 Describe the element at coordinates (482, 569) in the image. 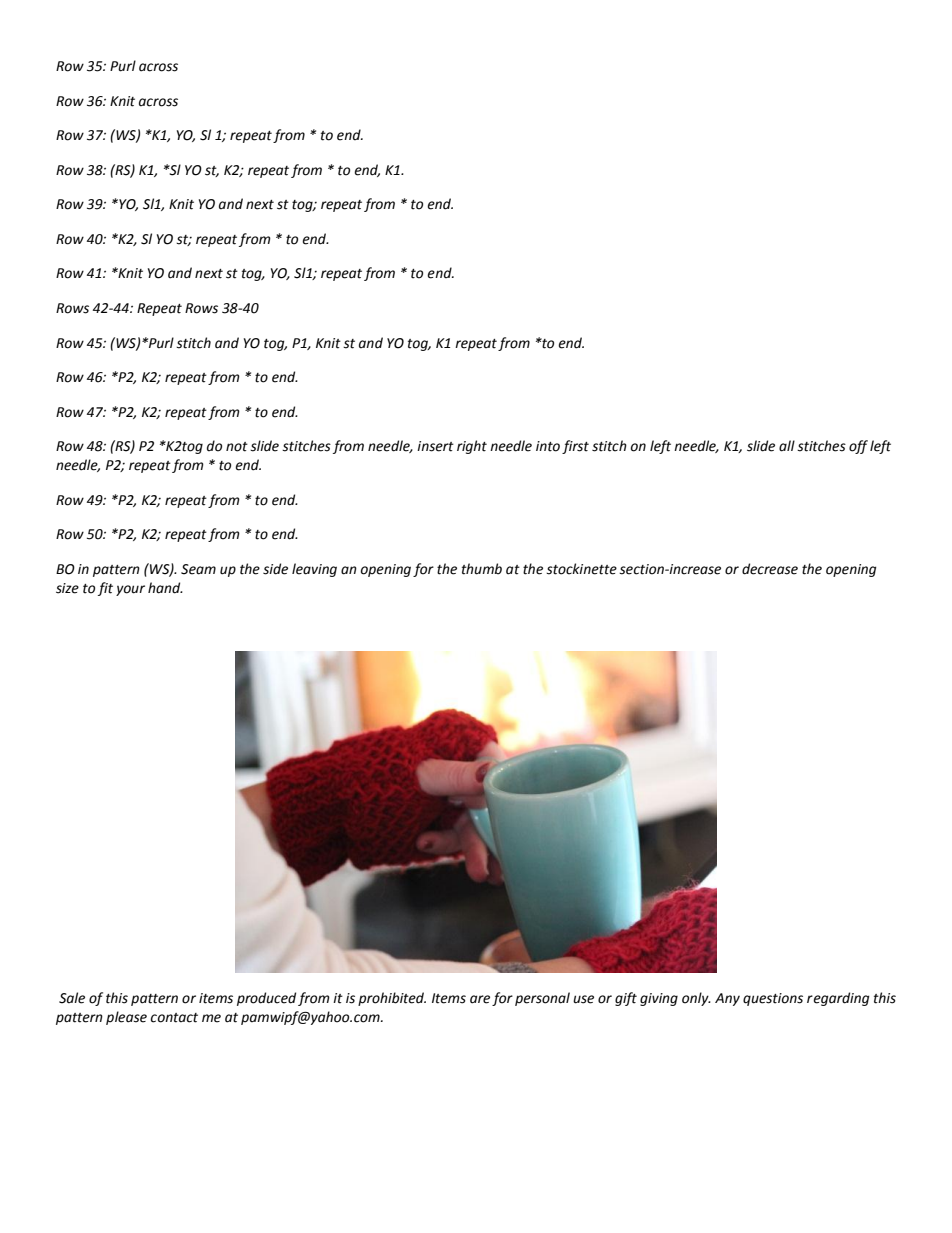

I see `thumb` at that location.
